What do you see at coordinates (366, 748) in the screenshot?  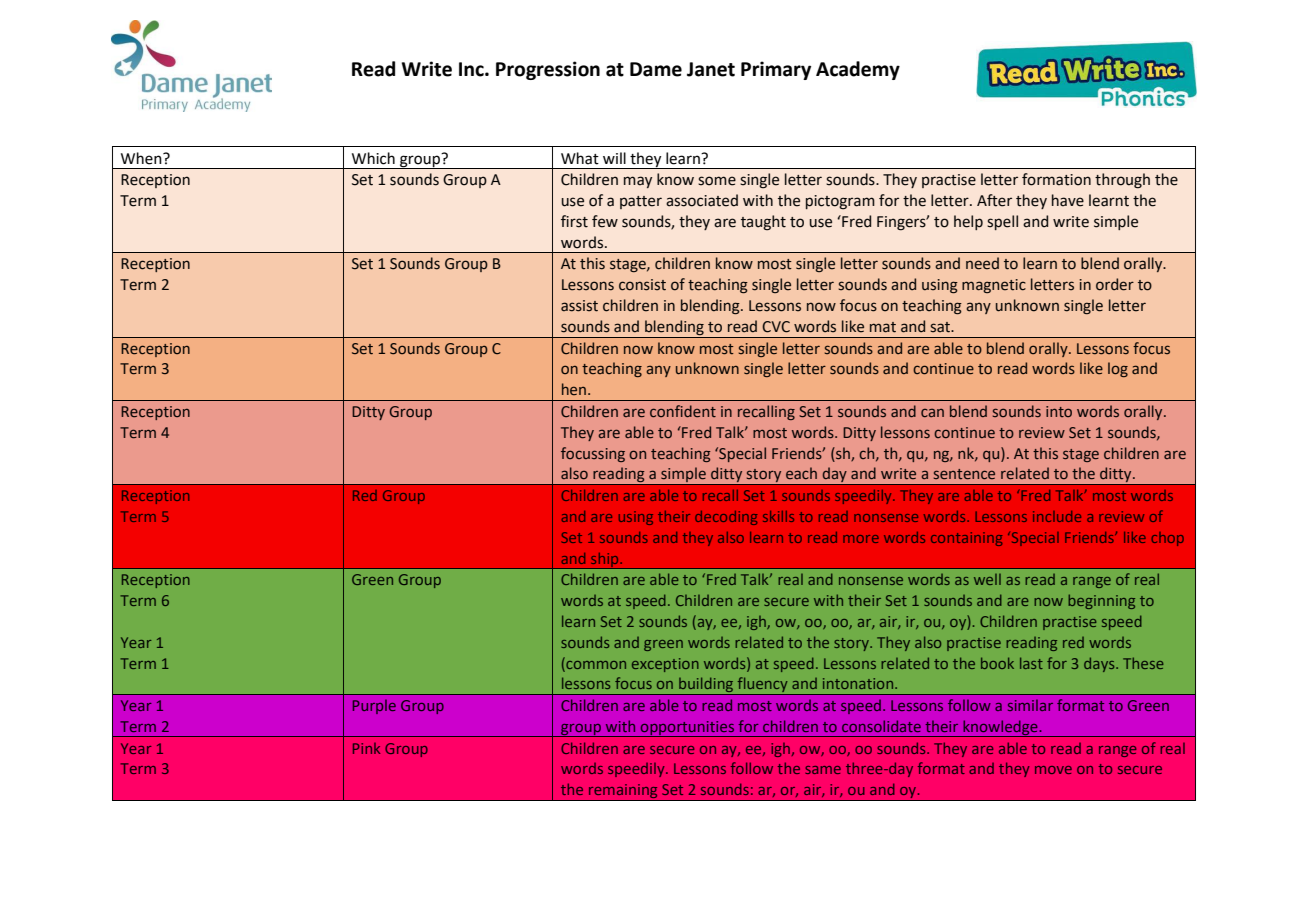 I see `Pink` at bounding box center [366, 748].
